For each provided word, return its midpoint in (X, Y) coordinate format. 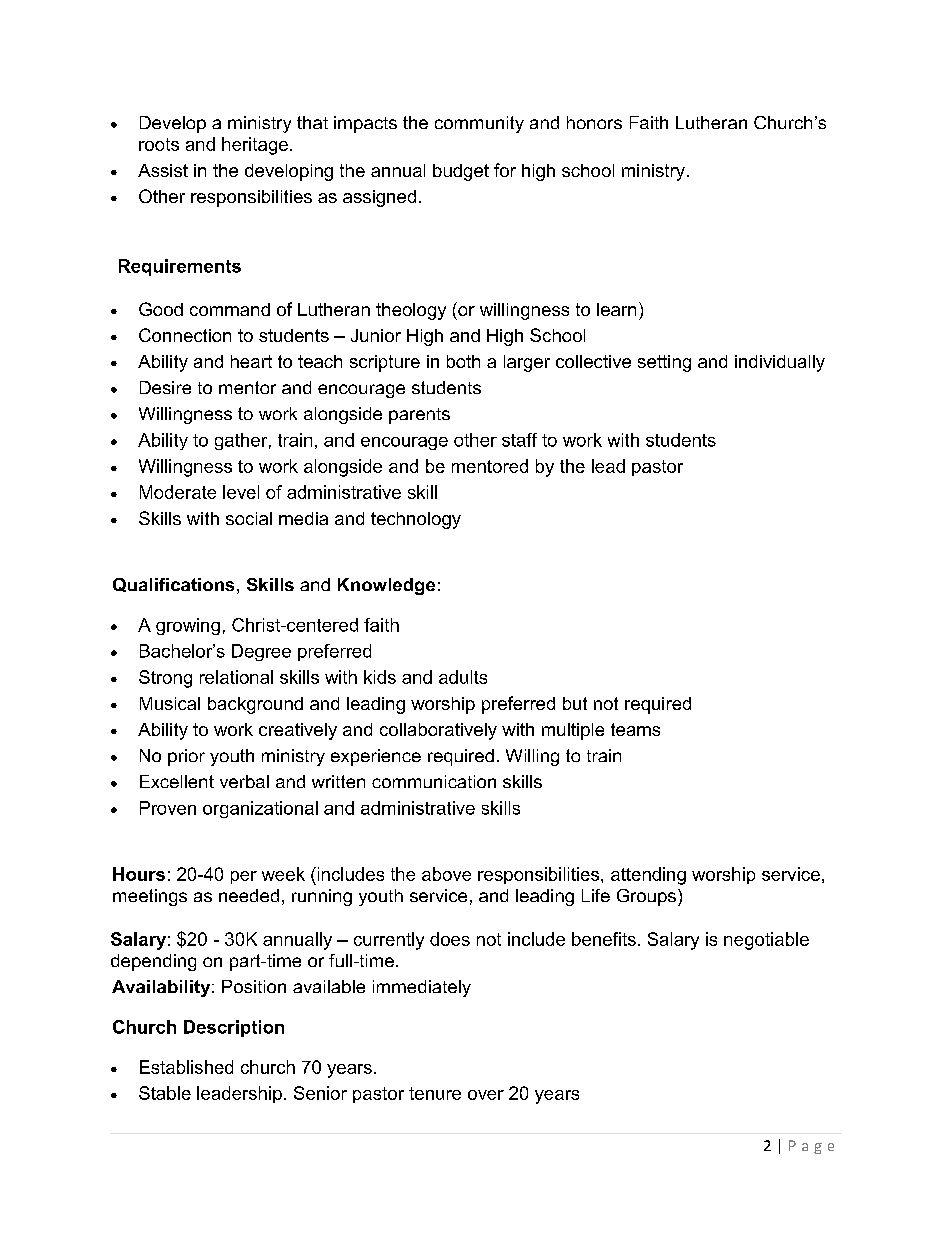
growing (188, 626)
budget (461, 172)
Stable (165, 1093)
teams (635, 729)
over (486, 1095)
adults (463, 677)
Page (811, 1147)
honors (594, 122)
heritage (255, 146)
